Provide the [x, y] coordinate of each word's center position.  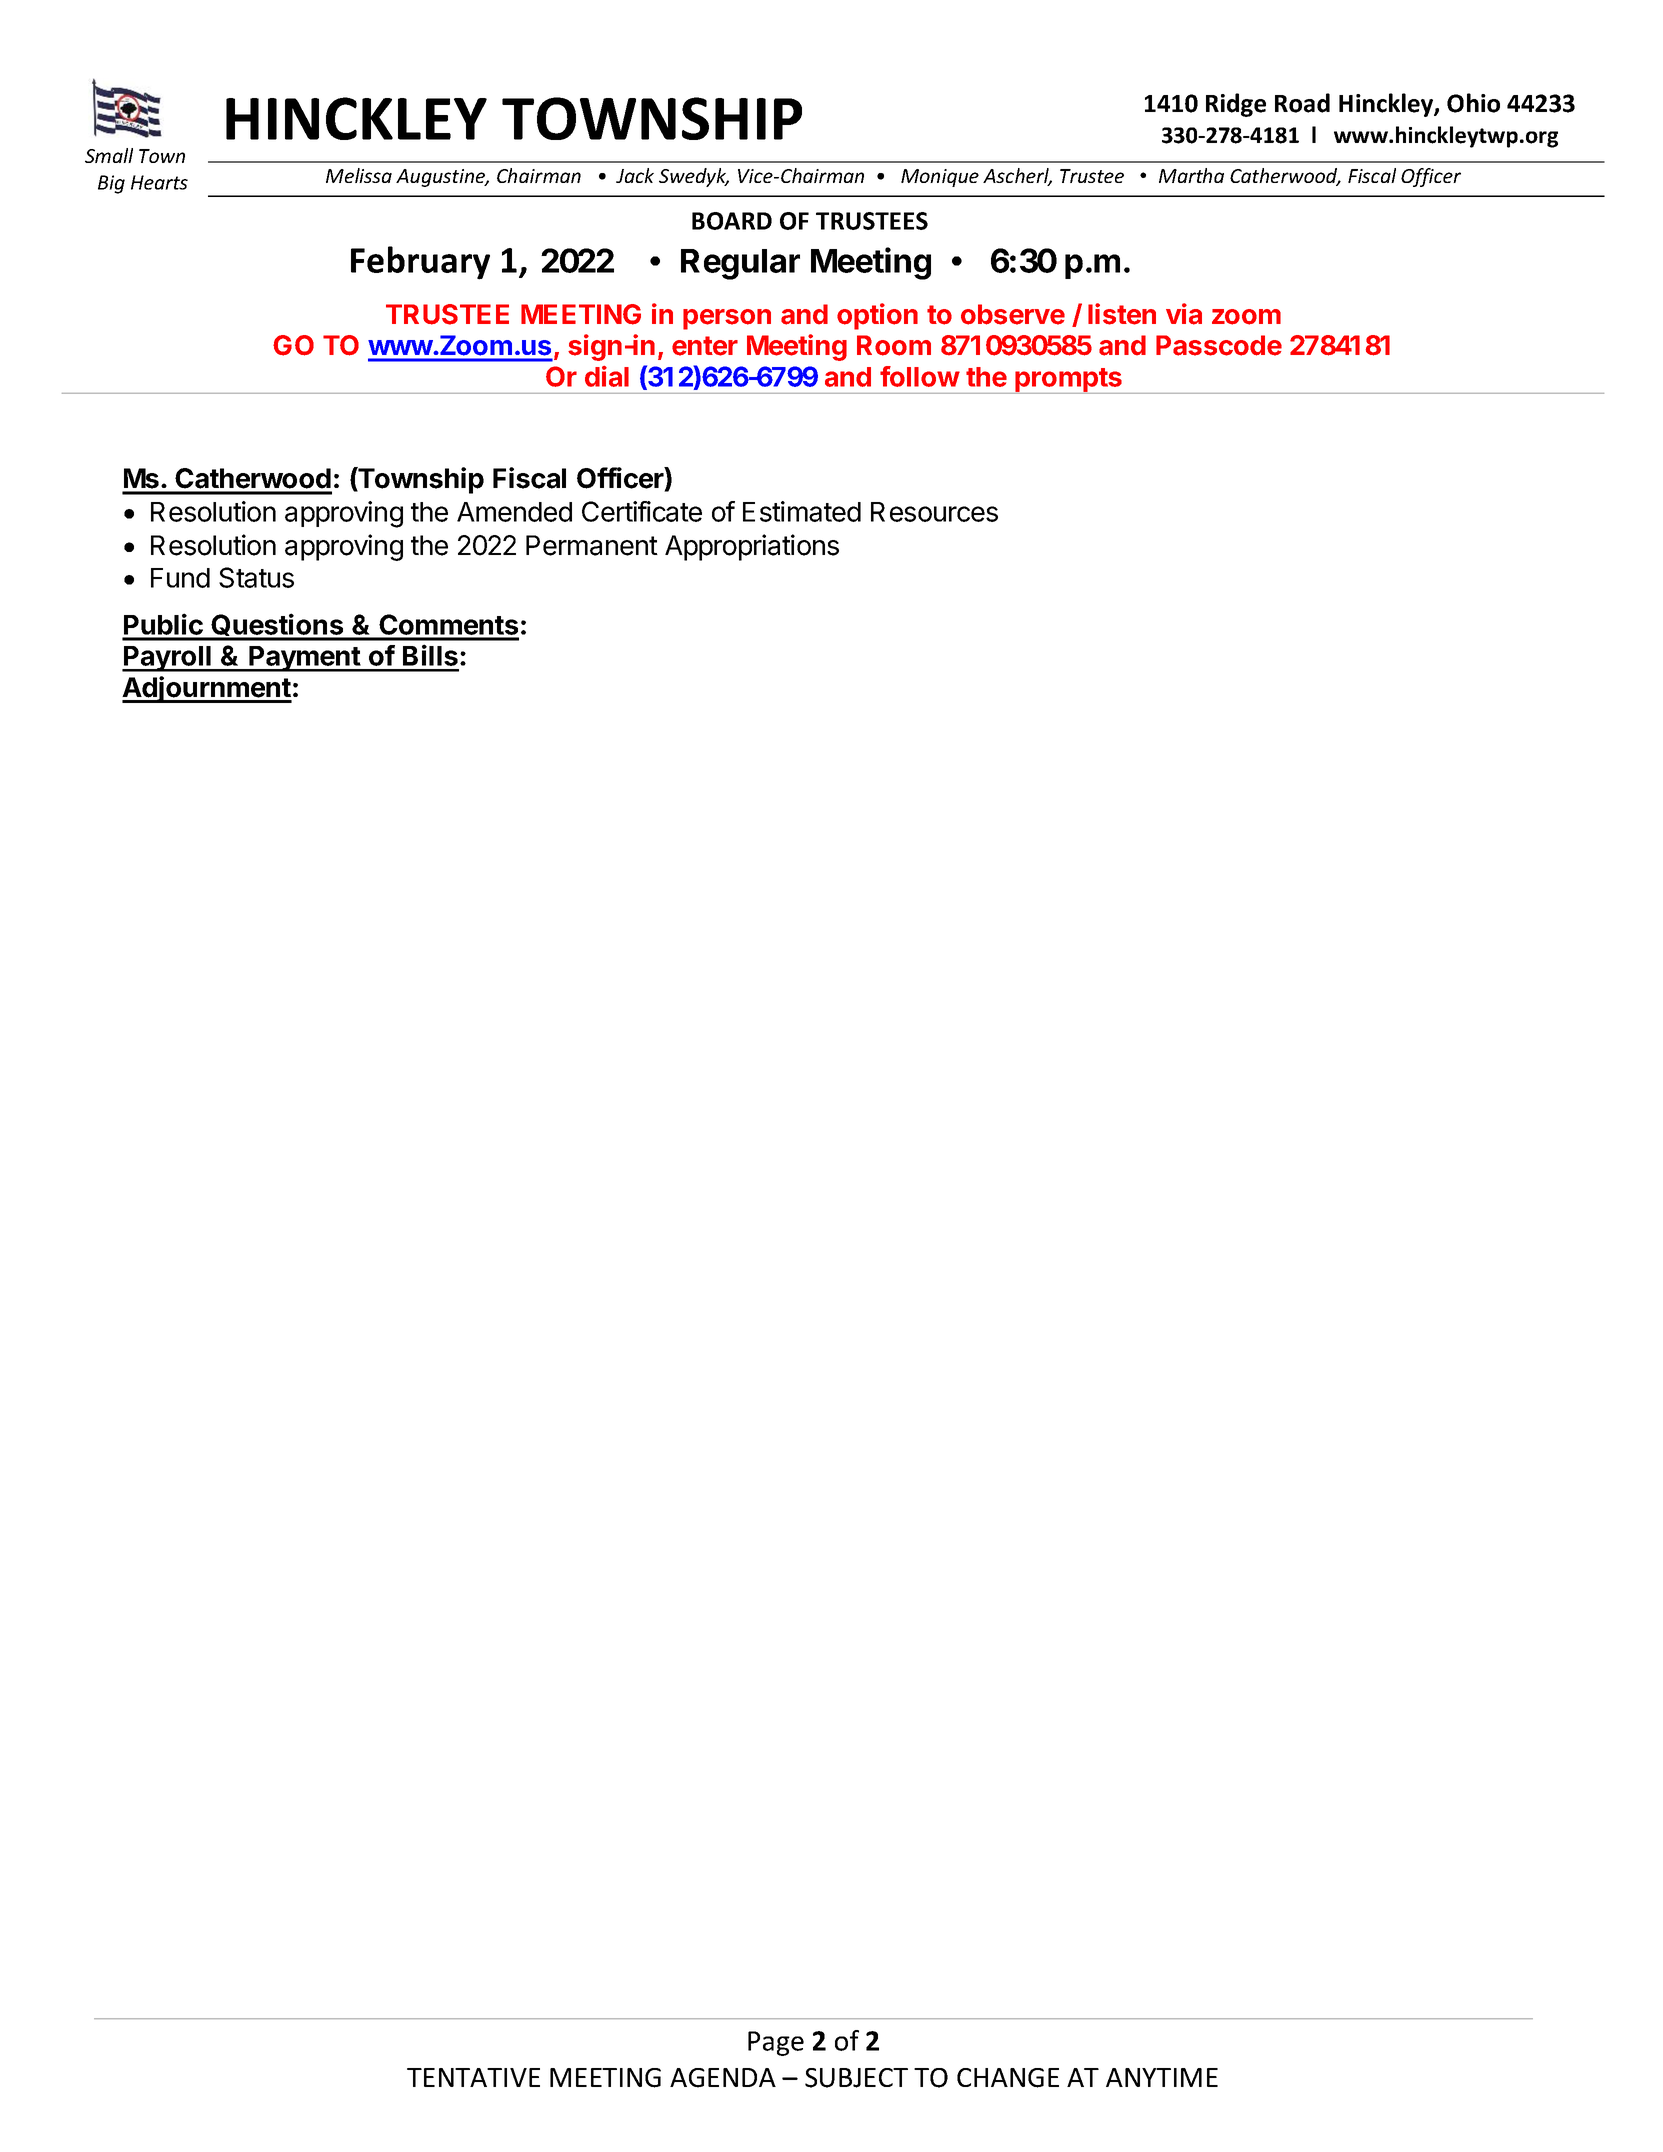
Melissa [359, 175]
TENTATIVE [473, 2077]
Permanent [592, 545]
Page [776, 2043]
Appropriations [752, 547]
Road [1302, 103]
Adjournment [207, 689]
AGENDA [723, 2078]
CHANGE [1008, 2078]
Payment [304, 659]
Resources [934, 512]
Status [256, 577]
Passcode [1219, 345]
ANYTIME [1162, 2077]
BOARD [732, 221]
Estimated [802, 511]
